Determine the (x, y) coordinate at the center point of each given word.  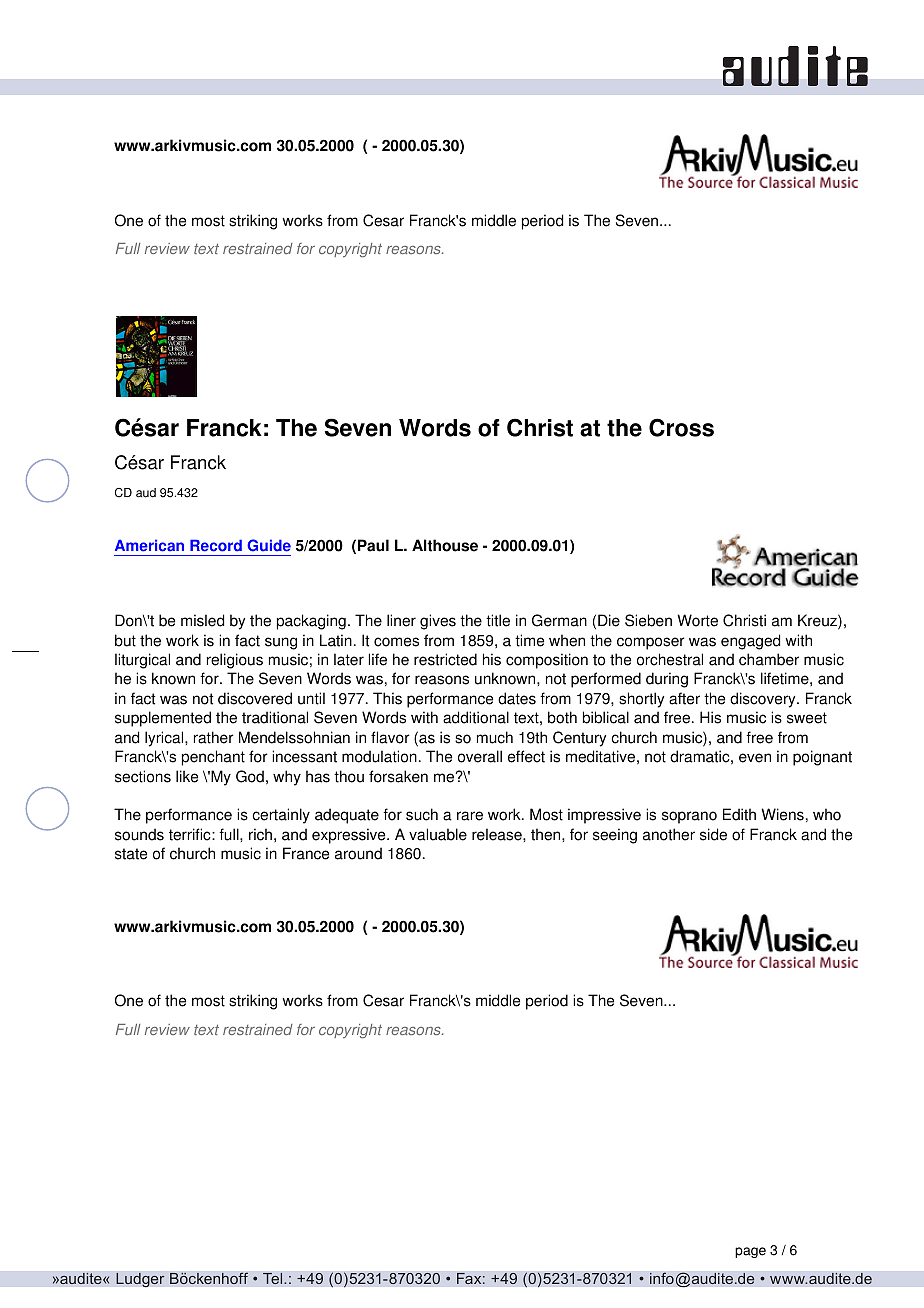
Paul (373, 545)
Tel (274, 1278)
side (713, 834)
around (358, 853)
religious (235, 661)
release (498, 834)
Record (216, 545)
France (306, 853)
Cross (681, 427)
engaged (750, 642)
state (131, 854)
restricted (445, 659)
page (750, 1252)
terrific (191, 834)
